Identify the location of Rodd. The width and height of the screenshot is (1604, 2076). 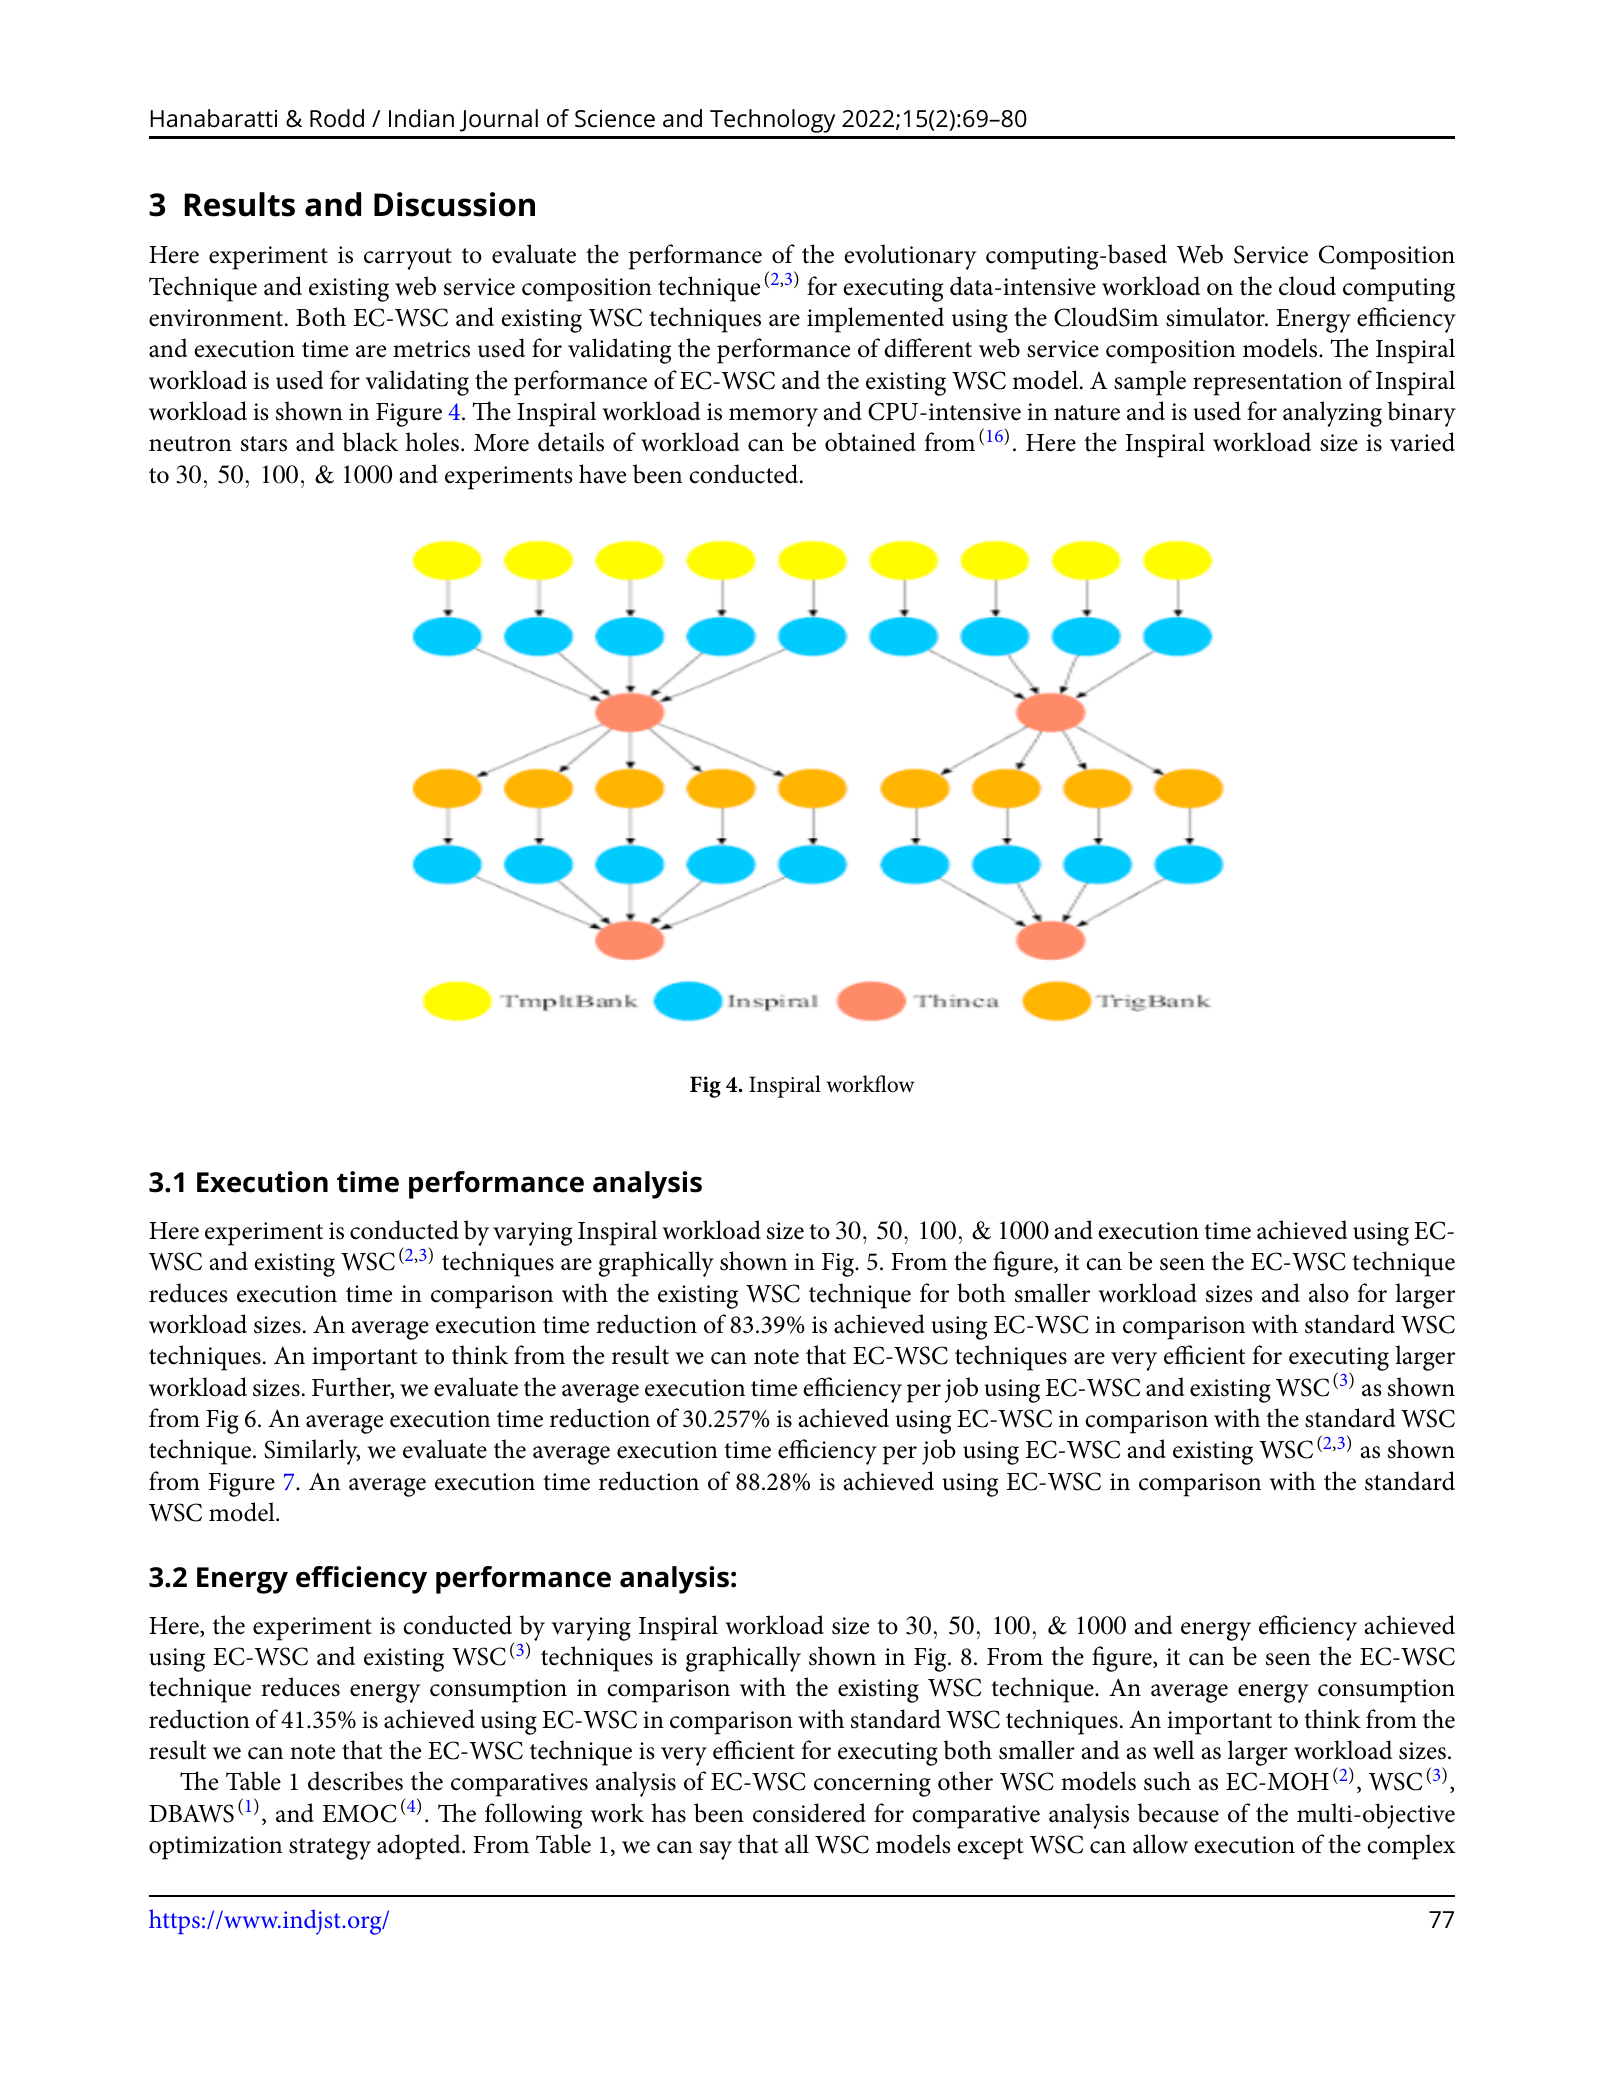
(337, 118).
